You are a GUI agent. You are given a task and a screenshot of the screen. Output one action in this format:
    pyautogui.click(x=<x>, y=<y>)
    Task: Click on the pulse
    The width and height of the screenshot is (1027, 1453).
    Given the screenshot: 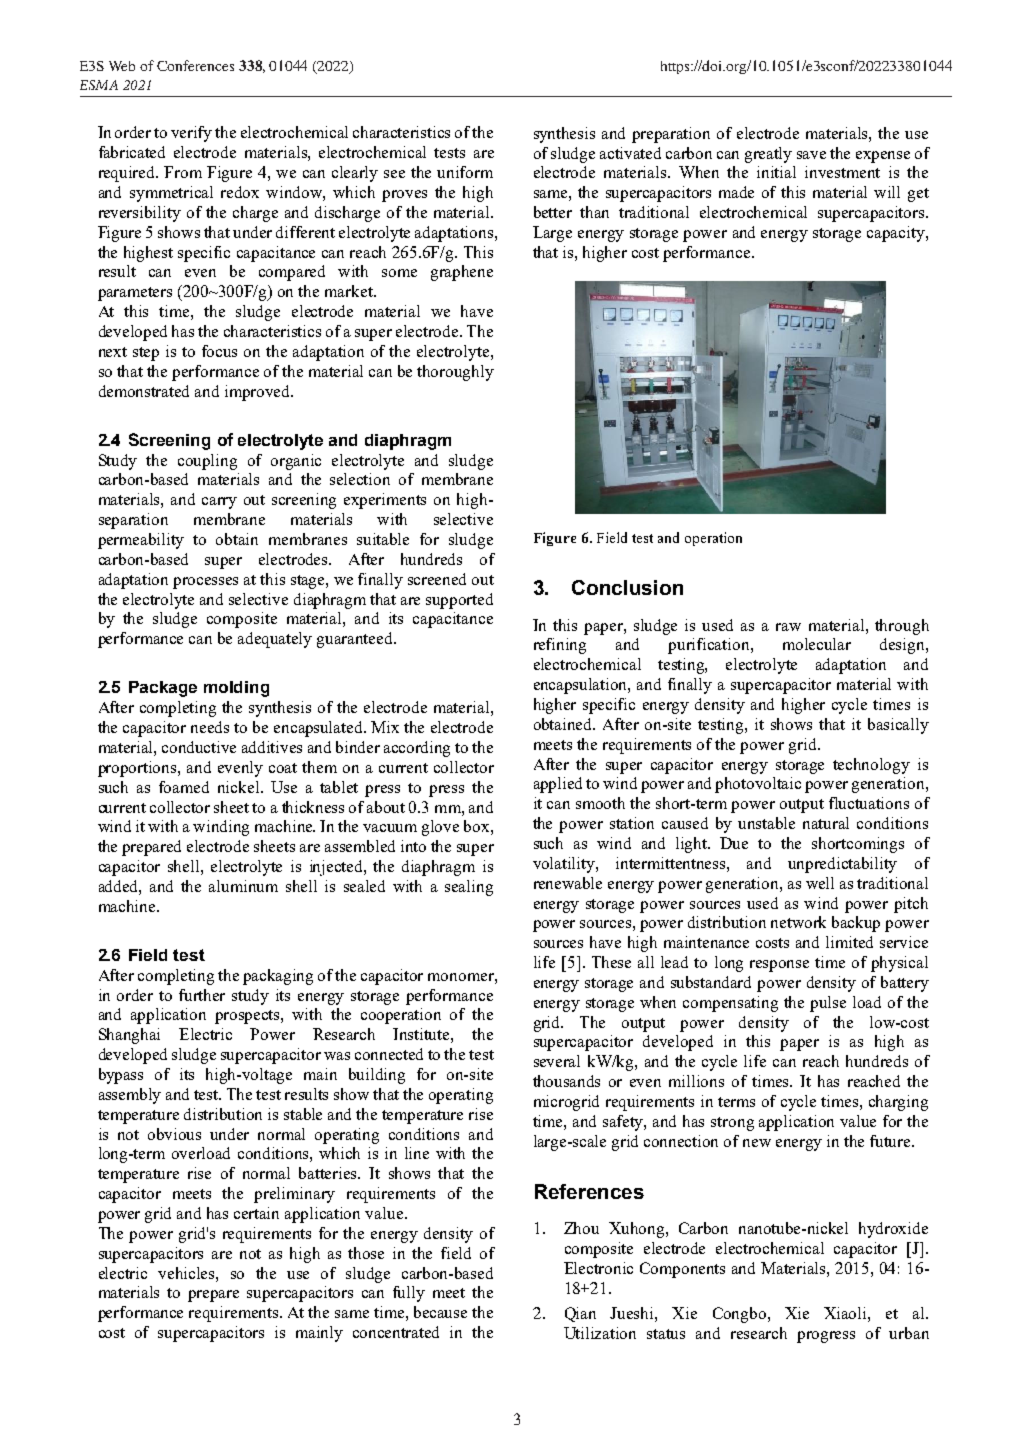 What is the action you would take?
    pyautogui.click(x=828, y=1004)
